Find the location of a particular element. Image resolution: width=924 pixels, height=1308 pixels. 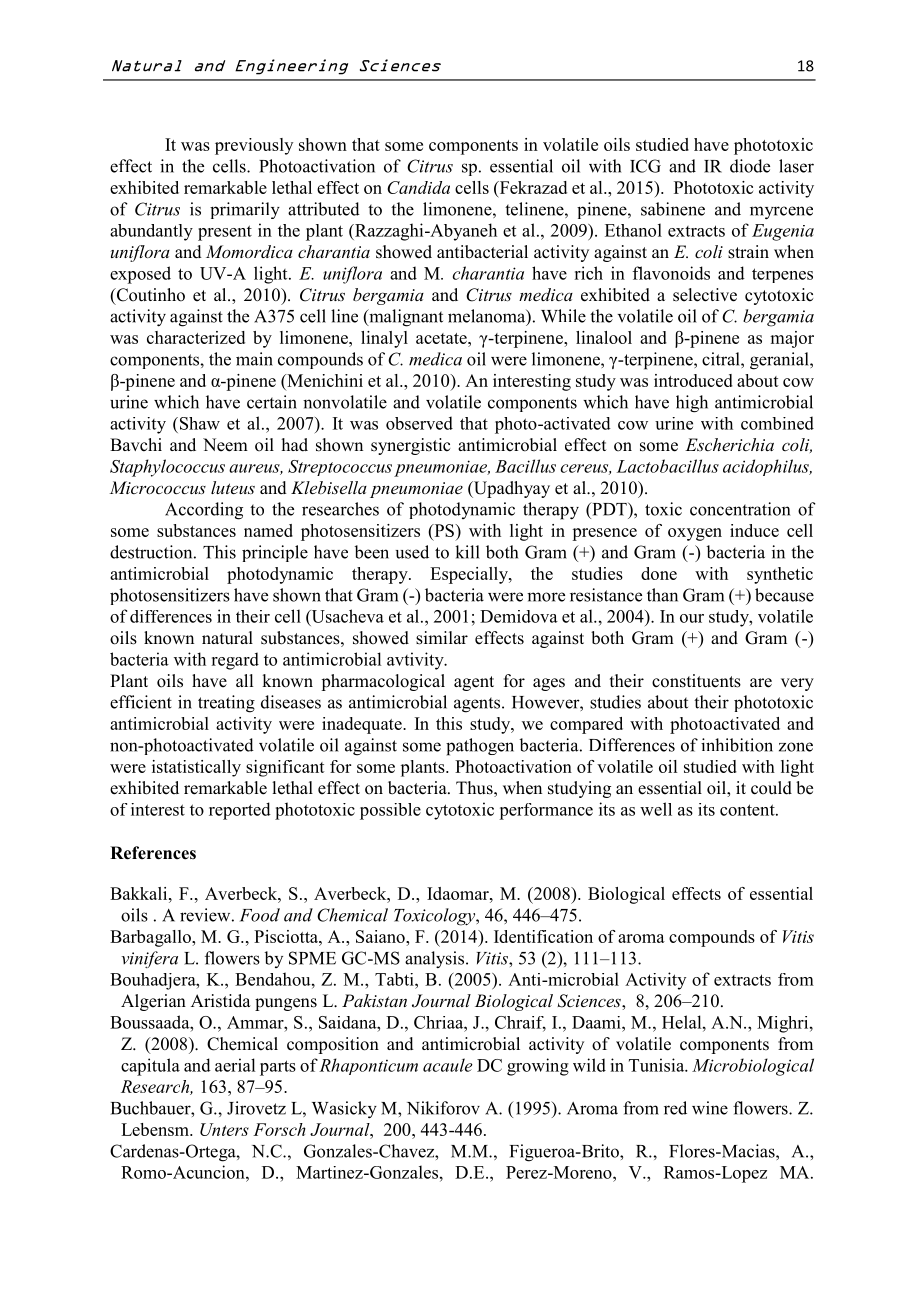

previously is located at coordinates (254, 146).
